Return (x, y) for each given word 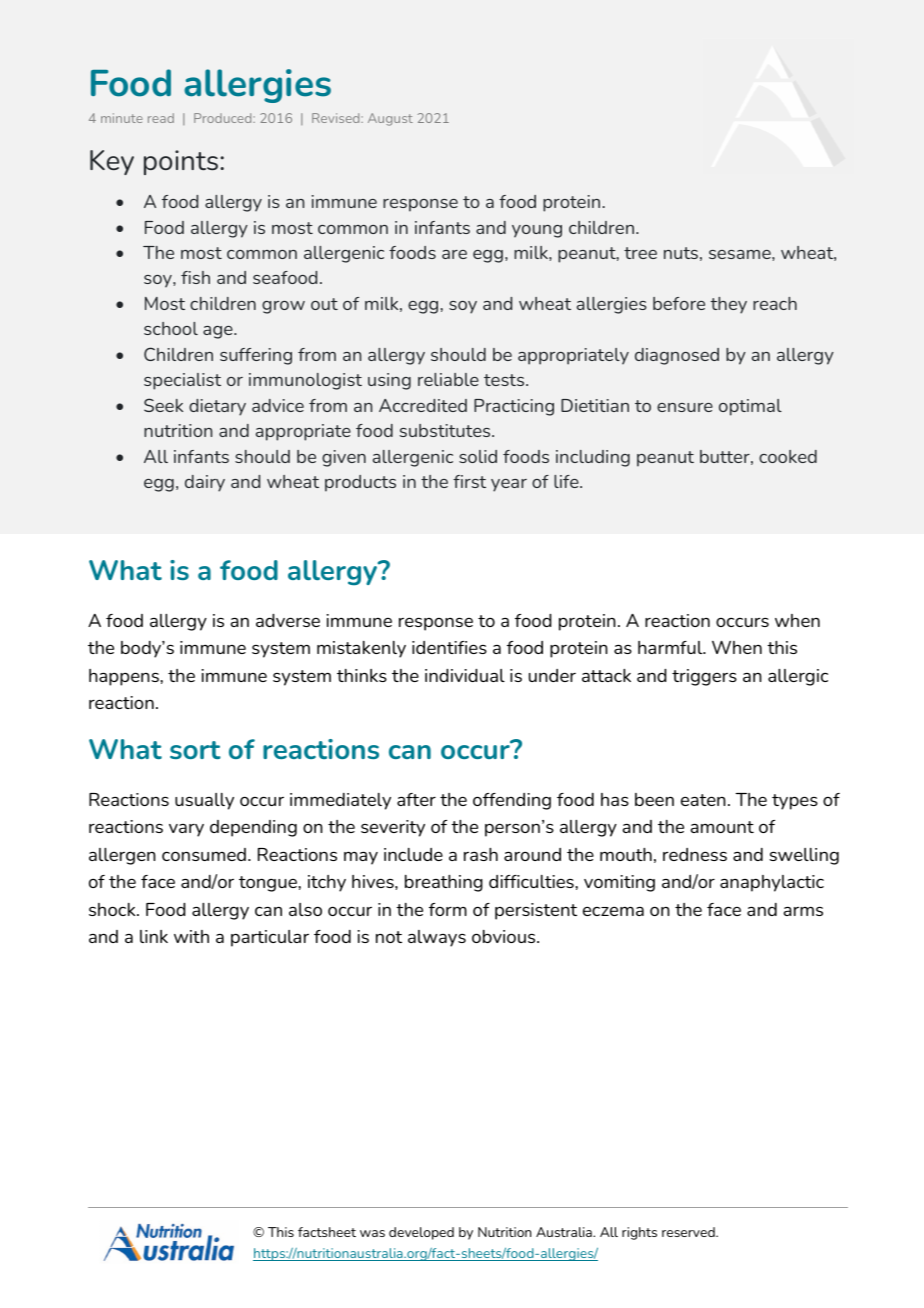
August (390, 119)
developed (421, 1233)
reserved (689, 1232)
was (372, 1233)
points (181, 162)
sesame (741, 254)
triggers (704, 677)
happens (125, 677)
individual (465, 675)
